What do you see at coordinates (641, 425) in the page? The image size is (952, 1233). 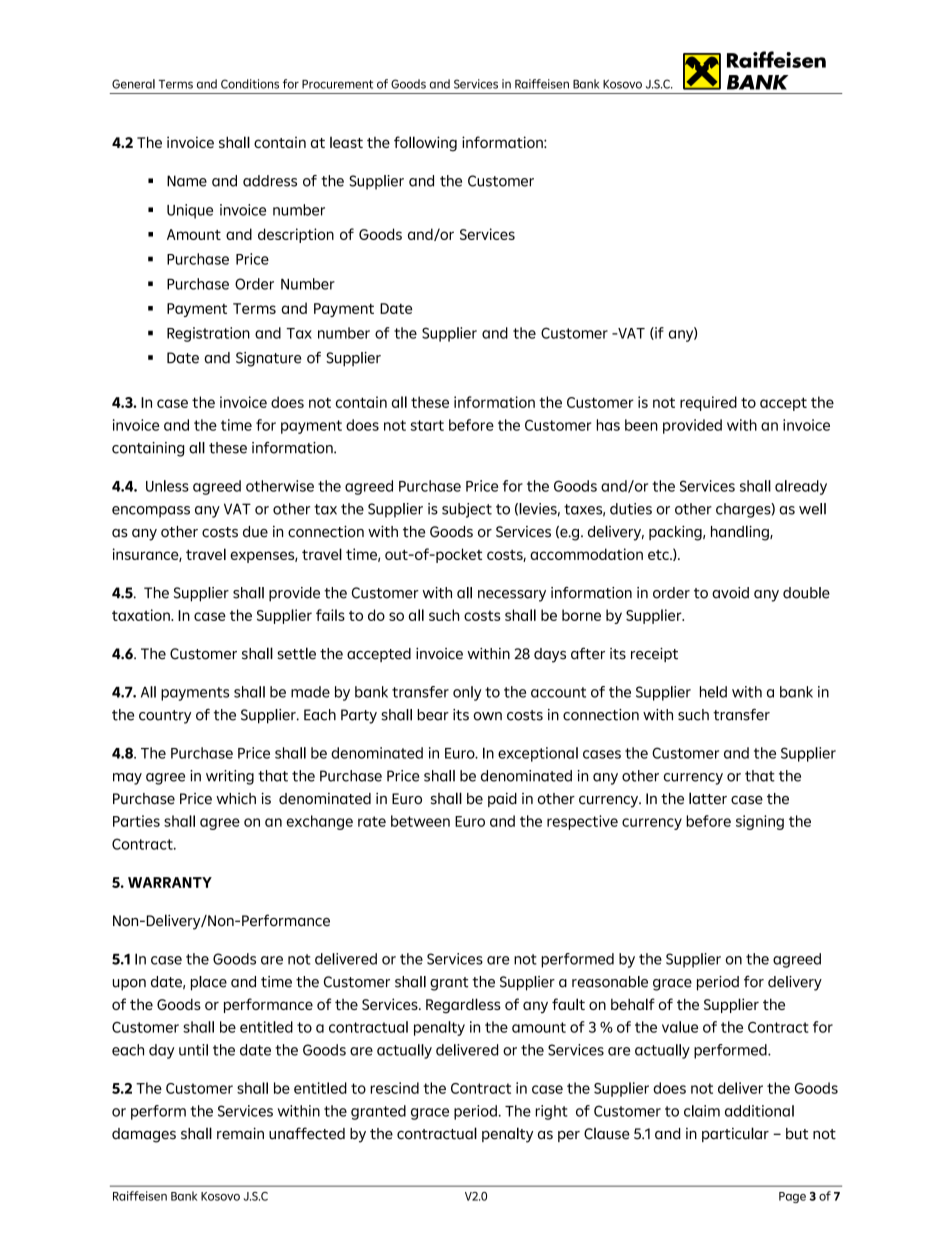 I see `been` at bounding box center [641, 425].
